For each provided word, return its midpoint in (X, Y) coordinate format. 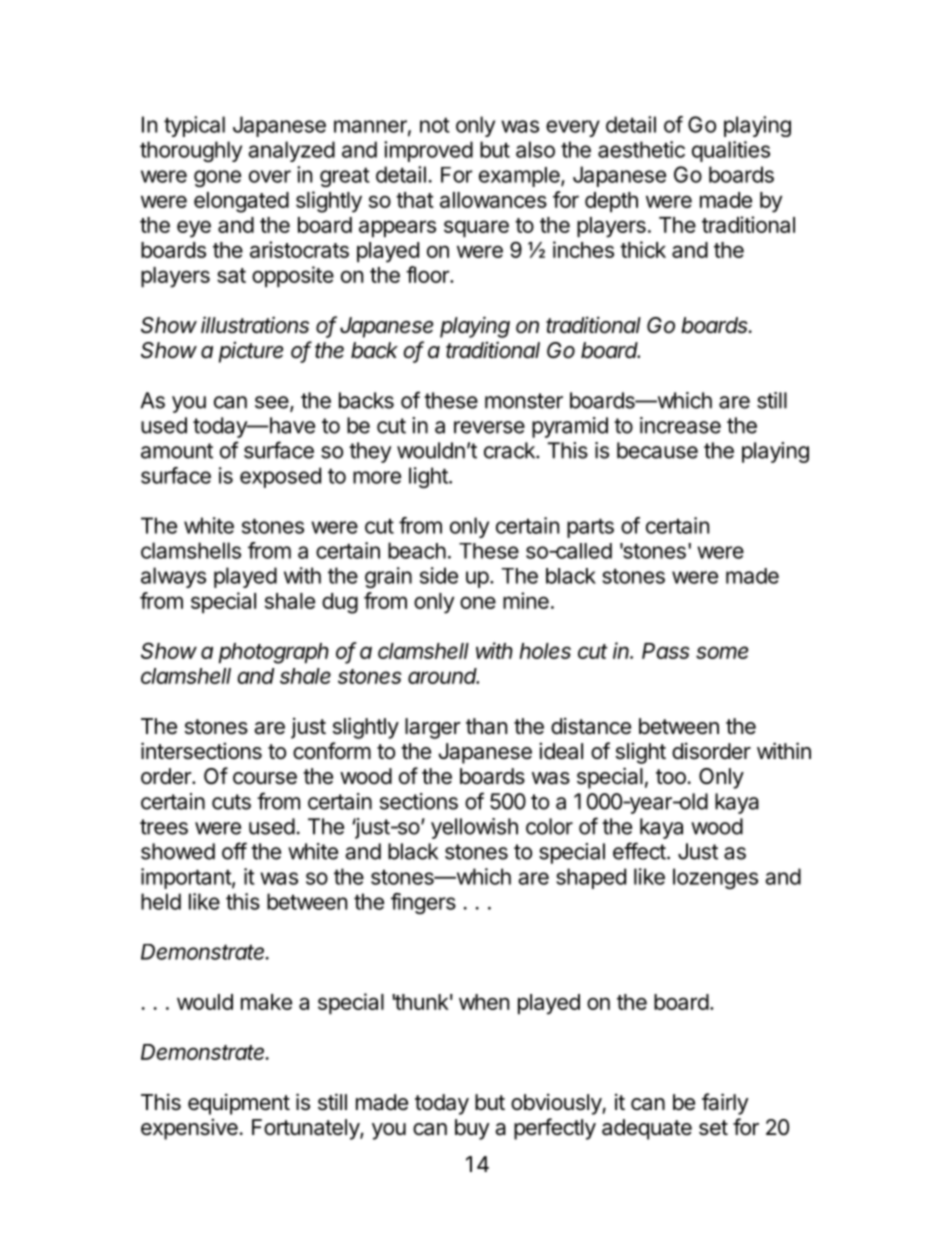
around (443, 676)
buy (472, 1129)
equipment (239, 1104)
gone (217, 178)
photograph (274, 653)
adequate (647, 1129)
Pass (666, 651)
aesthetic (641, 149)
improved (428, 151)
